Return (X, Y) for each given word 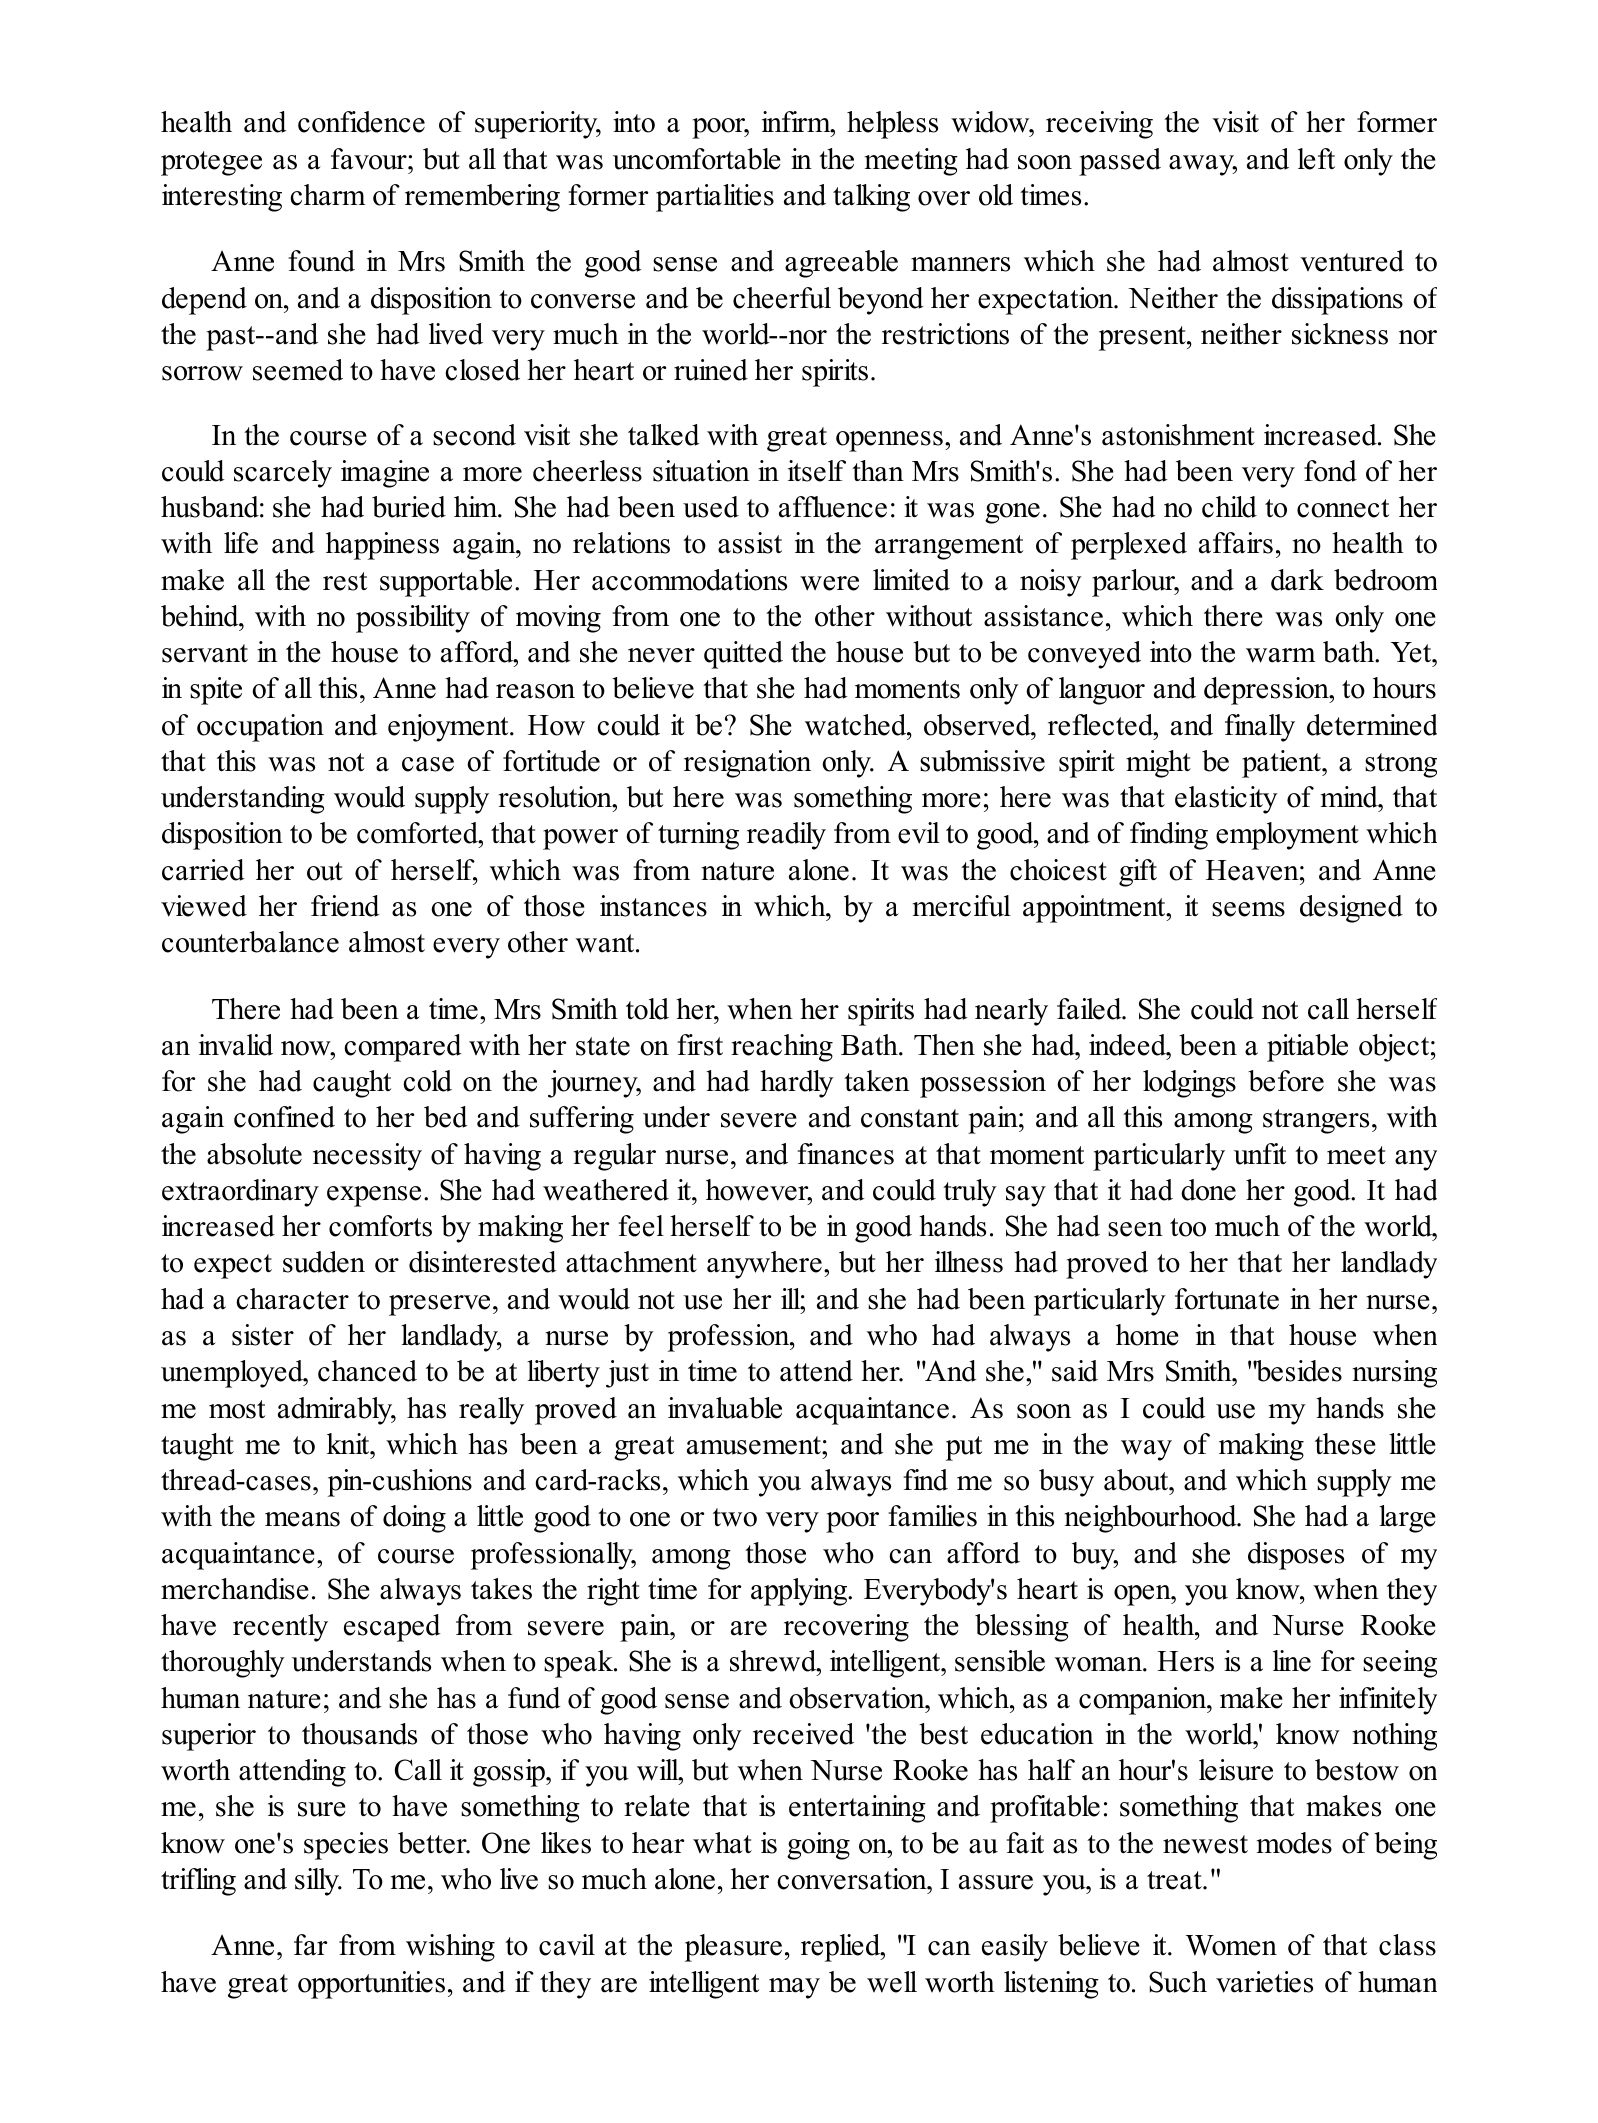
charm (327, 195)
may (794, 1988)
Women (1231, 1945)
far (310, 1945)
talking (871, 198)
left (1316, 159)
